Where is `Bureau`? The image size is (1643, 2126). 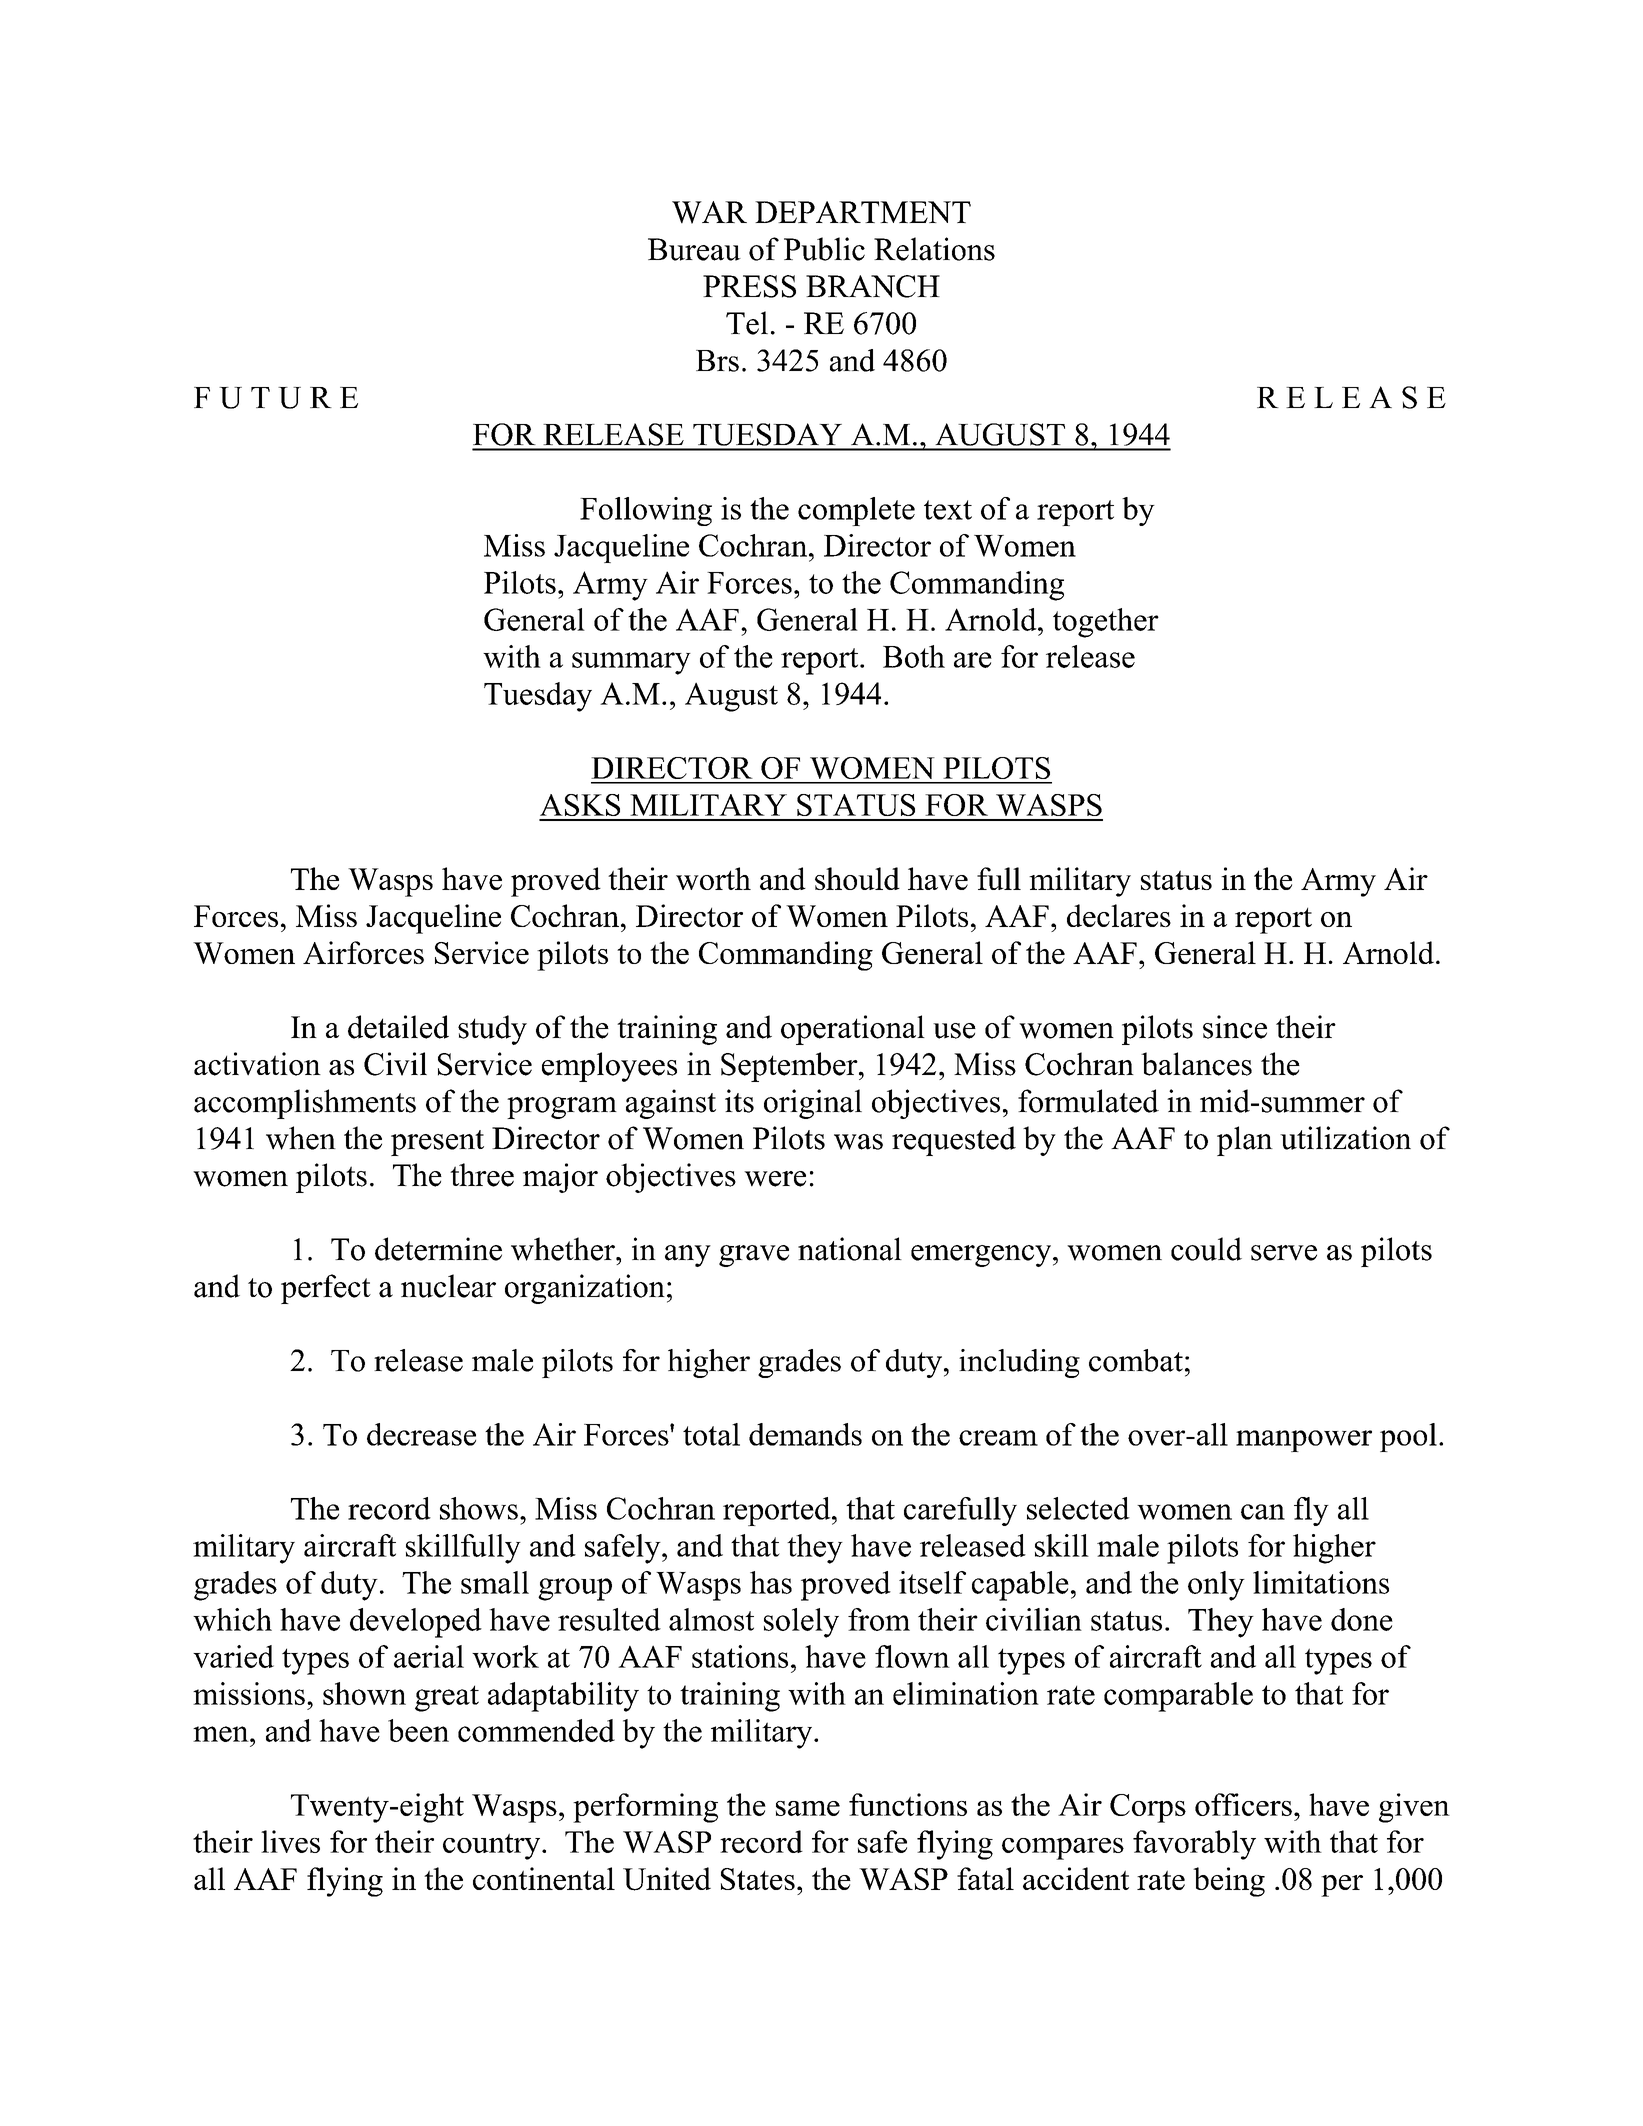
Bureau is located at coordinates (694, 249).
